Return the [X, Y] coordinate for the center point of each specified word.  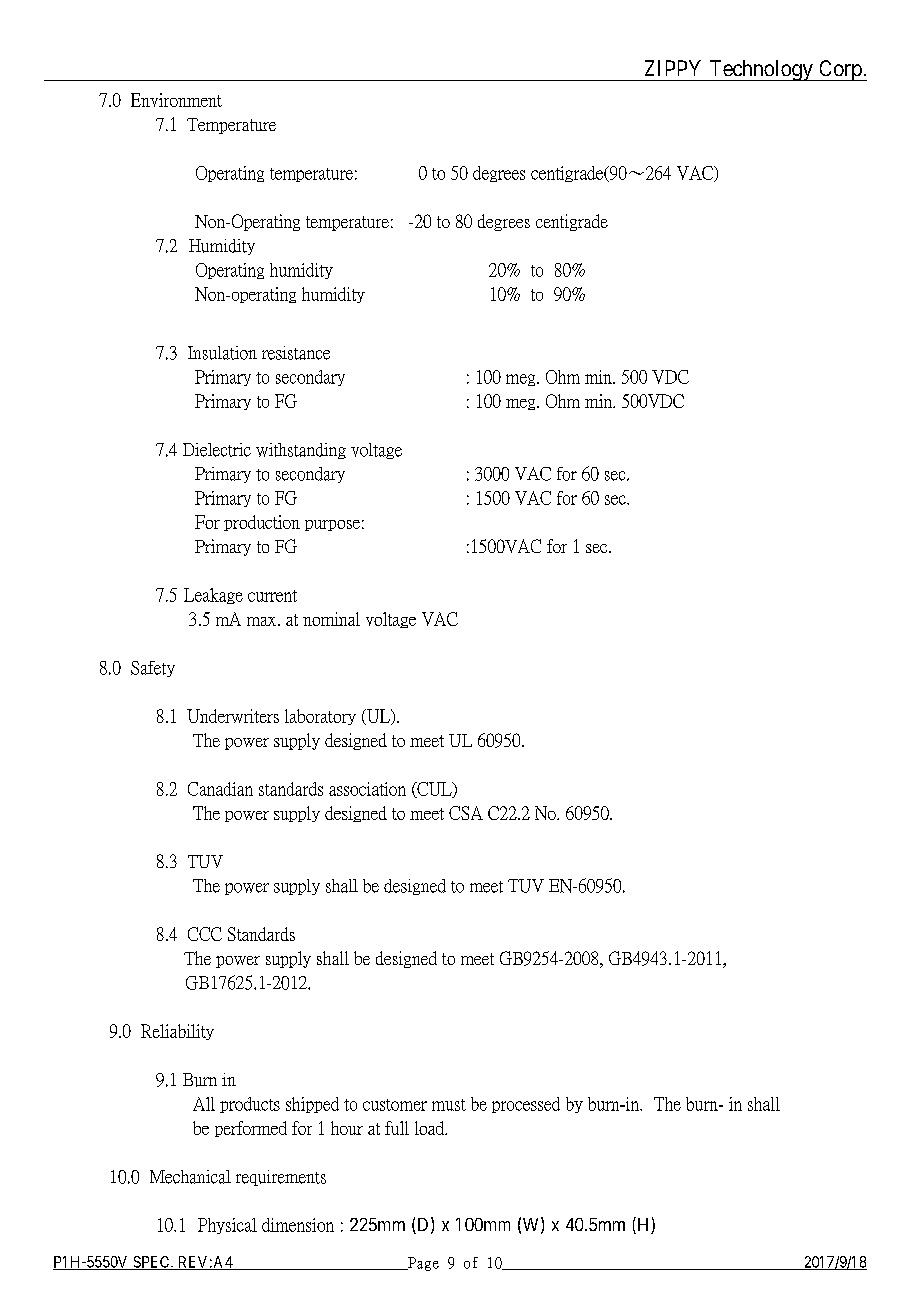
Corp [840, 70]
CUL [434, 790]
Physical [227, 1226]
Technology [761, 70]
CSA [466, 813]
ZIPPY [673, 68]
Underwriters [233, 716]
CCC [205, 934]
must [449, 1105]
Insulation [222, 353]
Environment [176, 100]
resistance [296, 353]
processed [526, 1105]
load [431, 1128]
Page [422, 1264]
